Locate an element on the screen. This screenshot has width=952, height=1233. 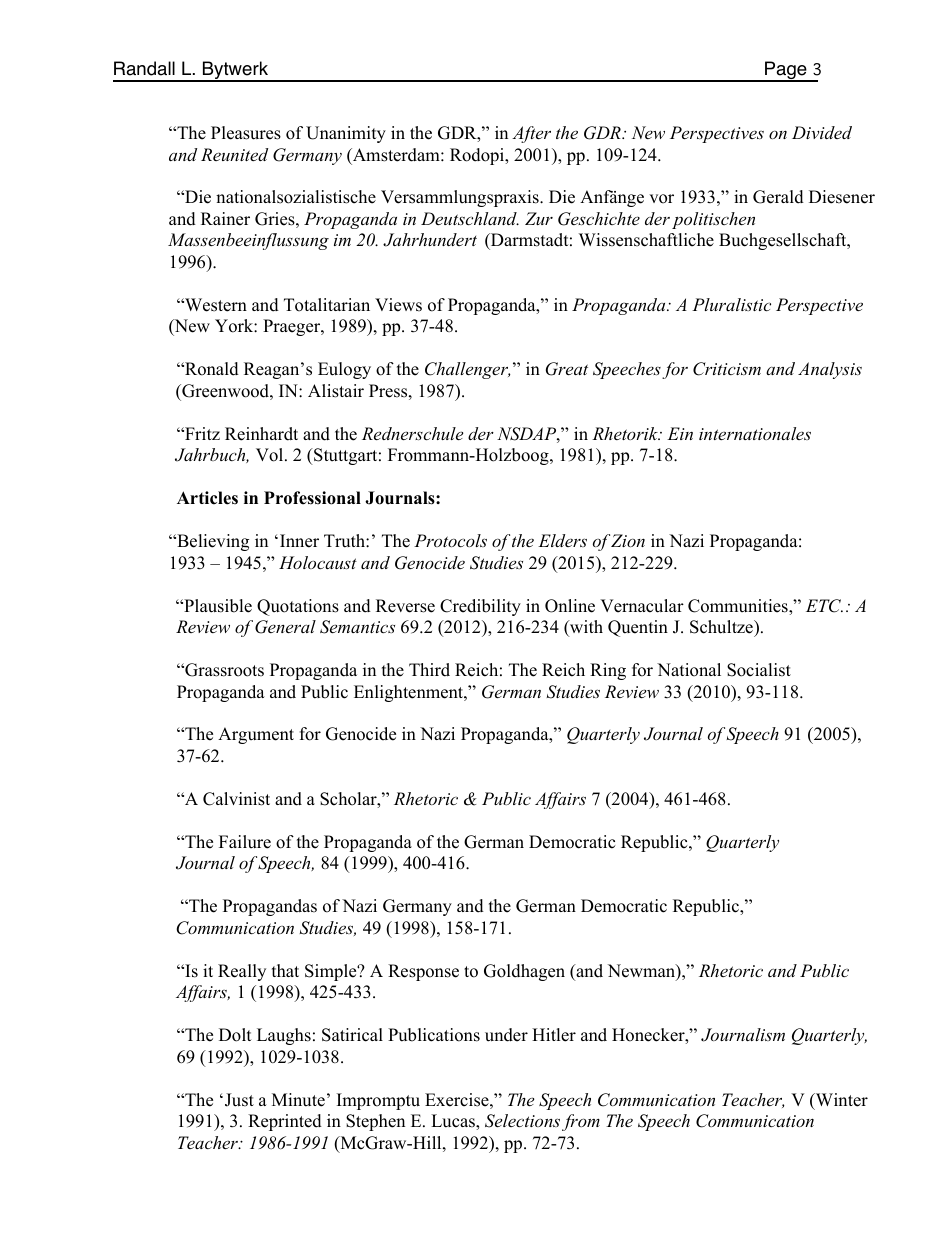
Response is located at coordinates (423, 972).
